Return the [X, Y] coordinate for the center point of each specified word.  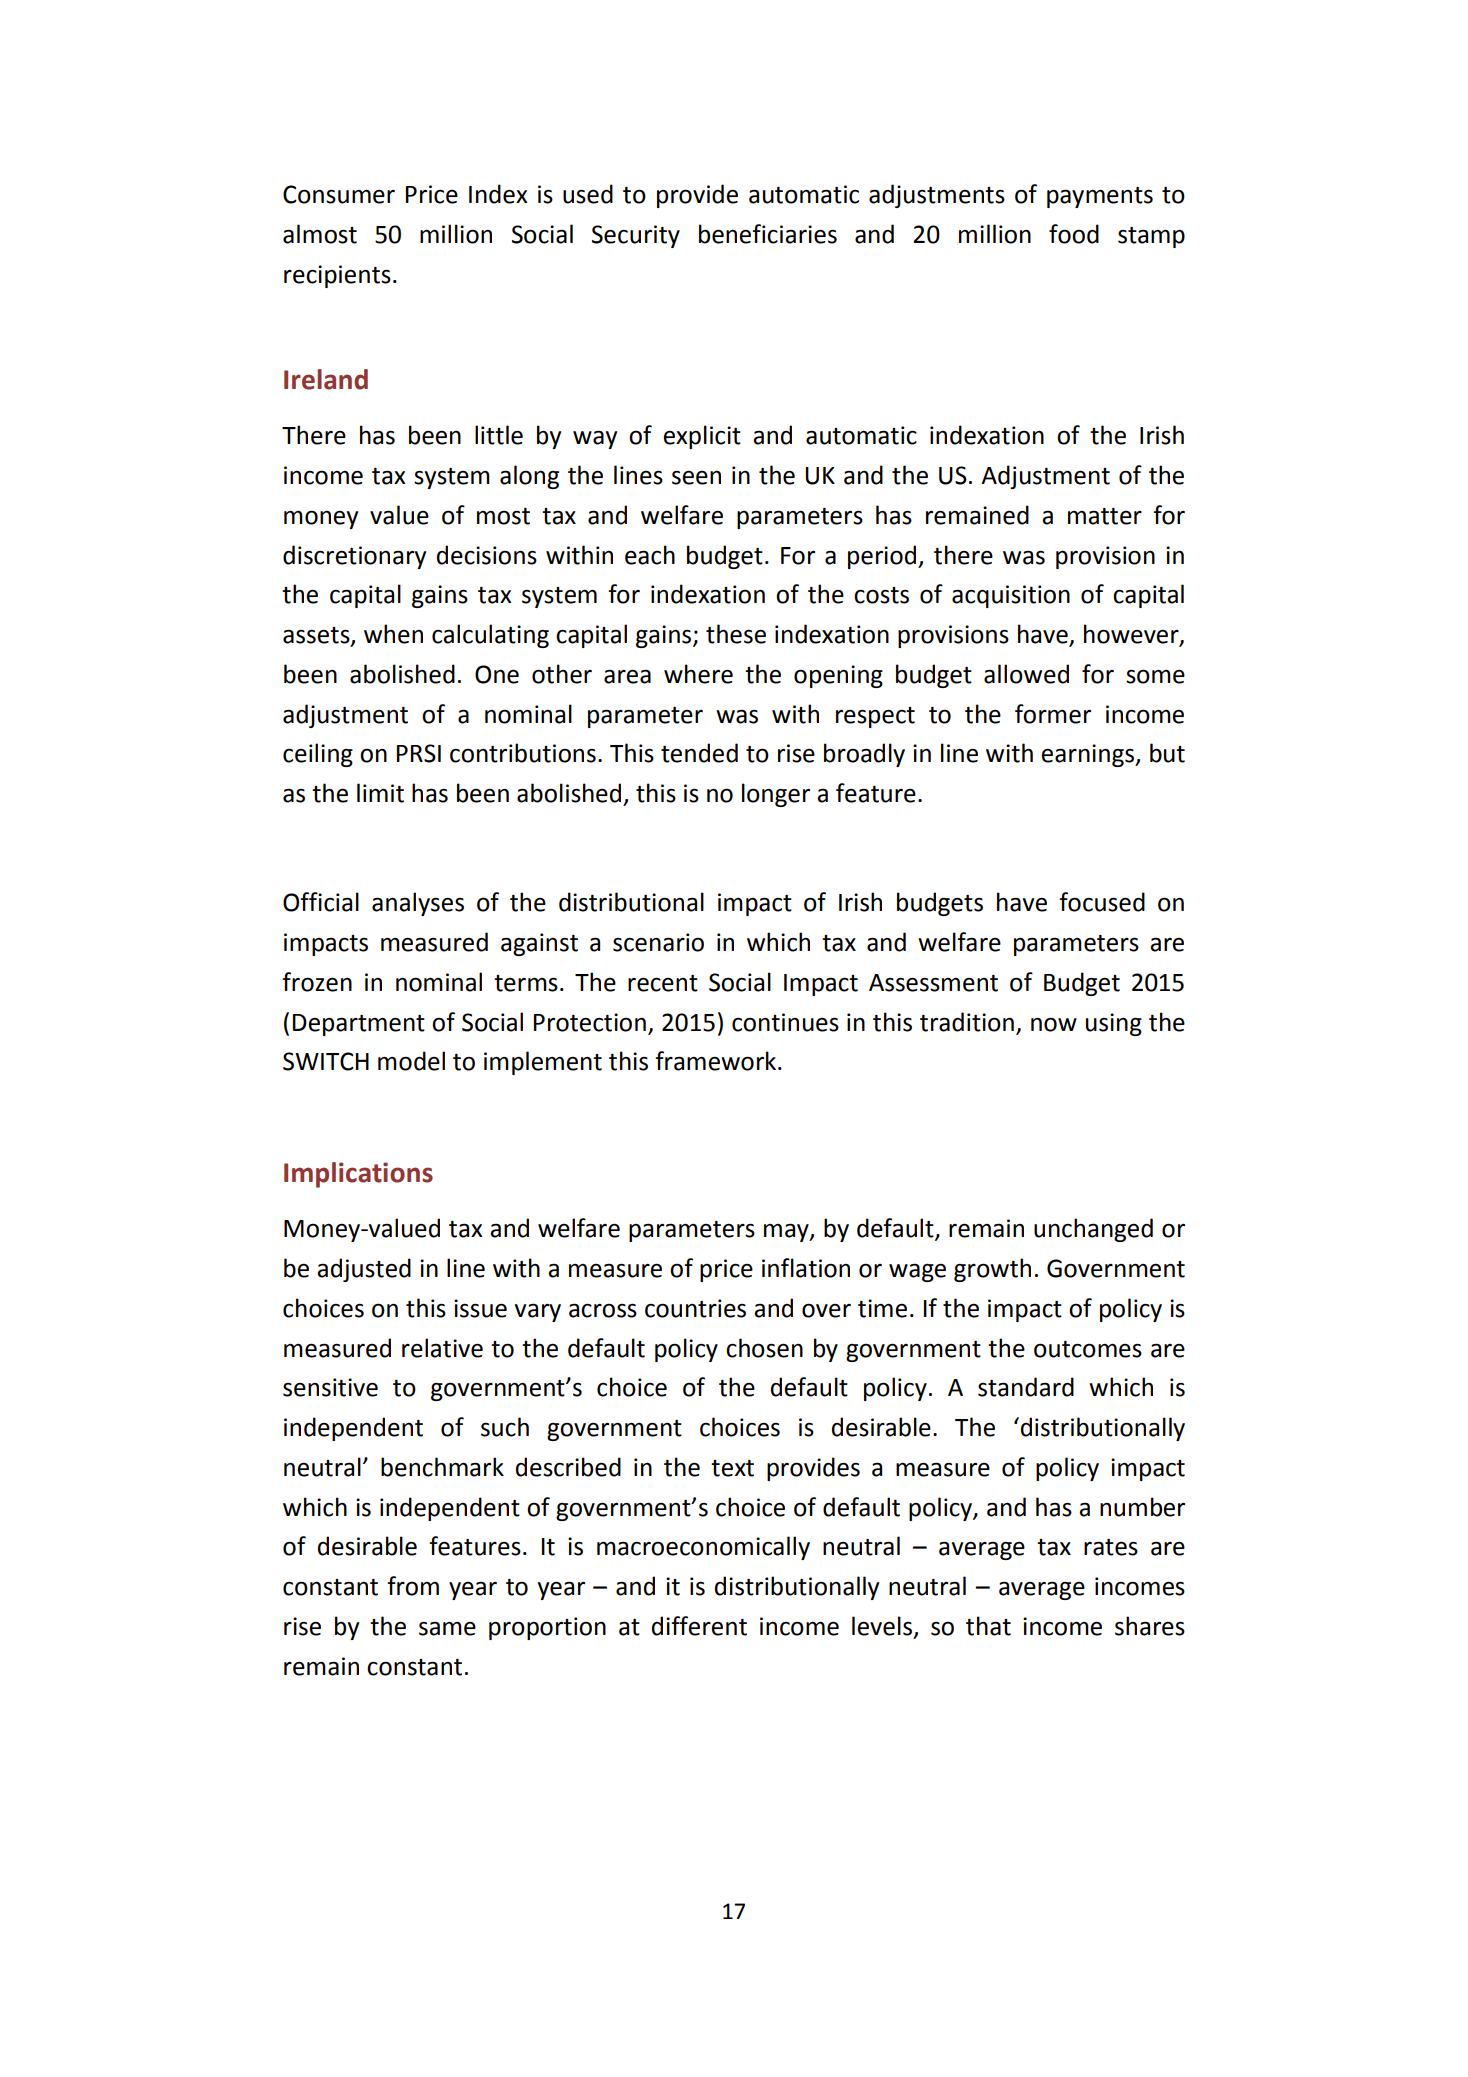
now [1054, 1024]
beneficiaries [768, 234]
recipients [337, 276]
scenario [658, 942]
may [787, 1232]
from [413, 1586]
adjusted [364, 1270]
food [1074, 234]
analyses [418, 904]
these [736, 634]
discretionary [354, 557]
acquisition [1011, 596]
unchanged [1093, 1230]
